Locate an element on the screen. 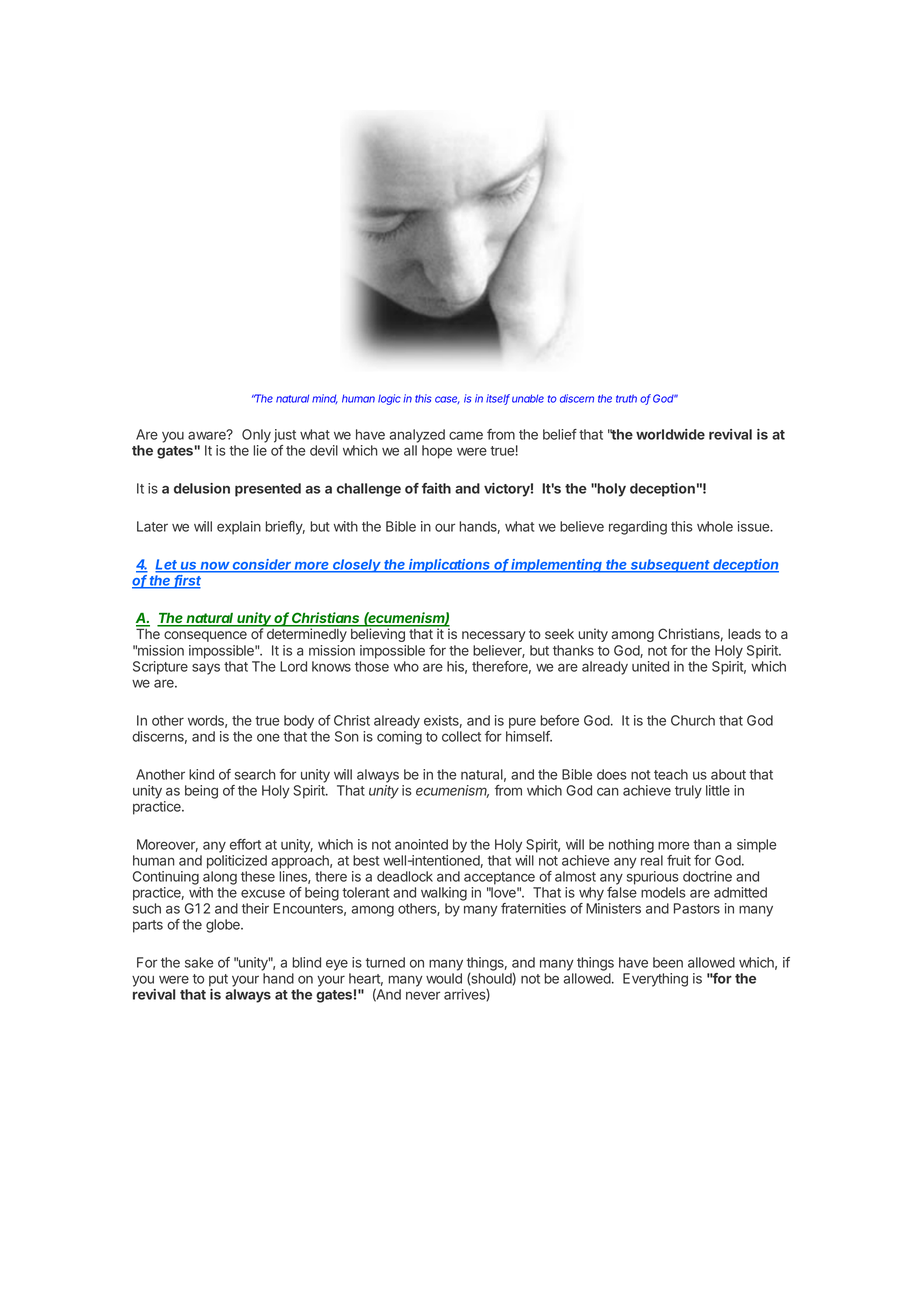 The image size is (924, 1308). says is located at coordinates (206, 669).
